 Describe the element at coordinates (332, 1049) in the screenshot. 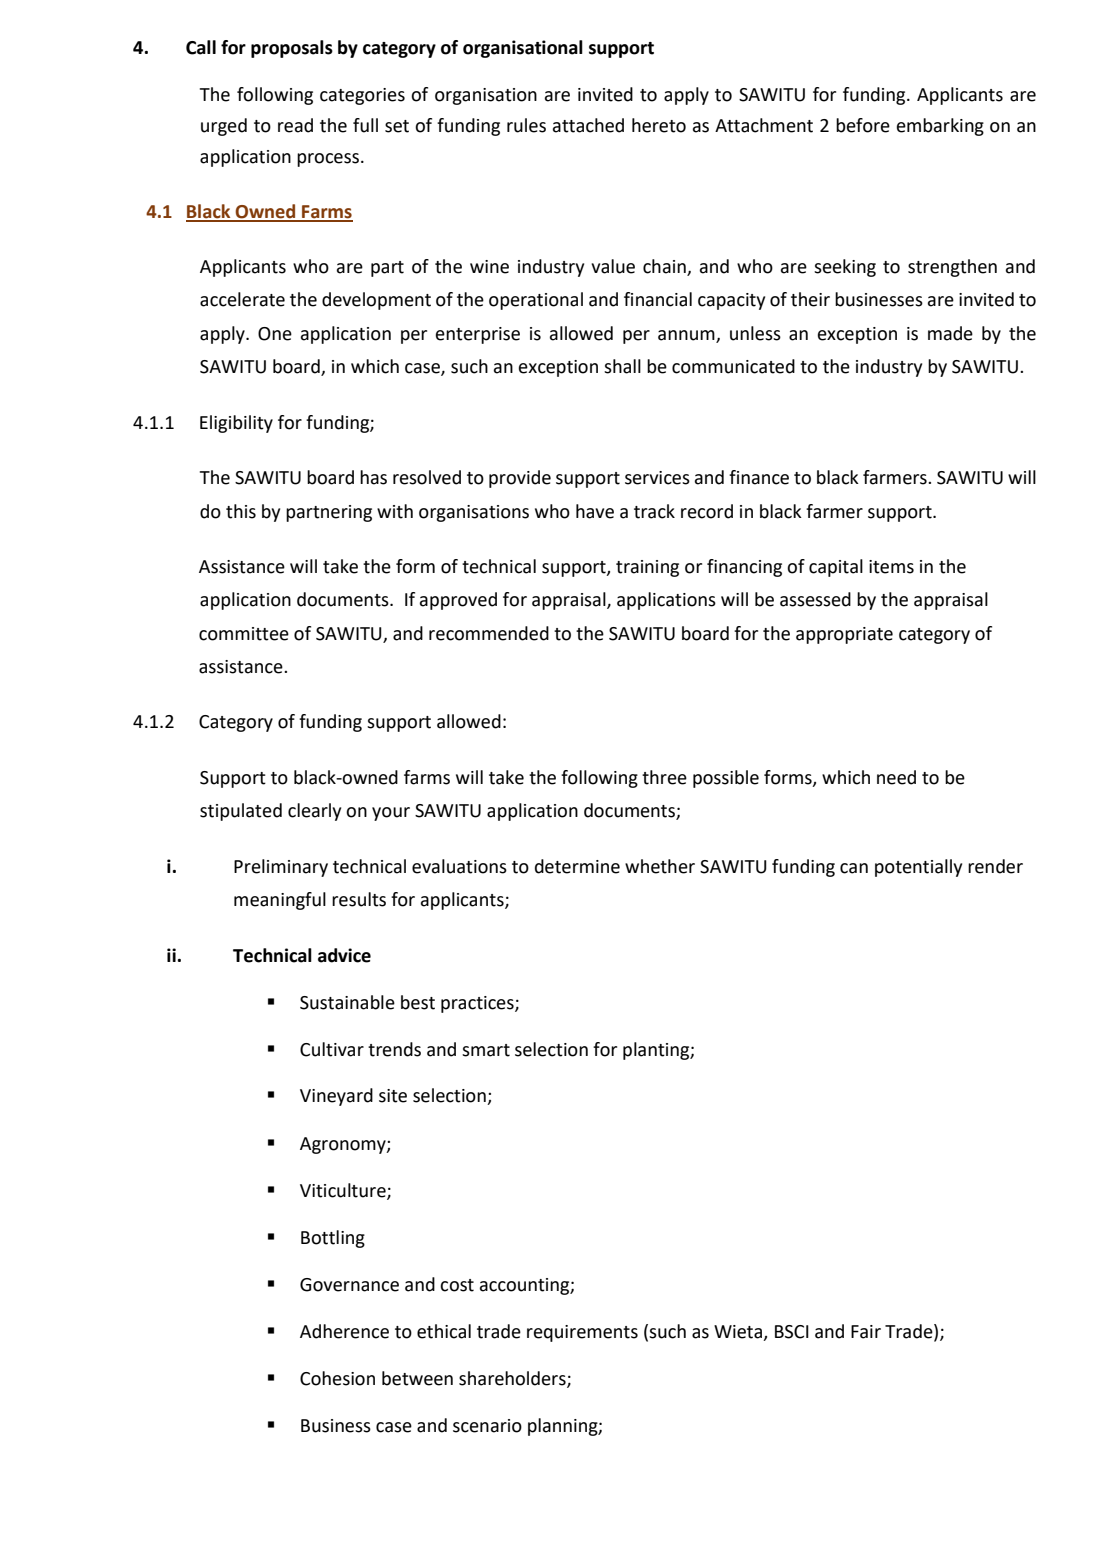

I see `Cultivar` at that location.
